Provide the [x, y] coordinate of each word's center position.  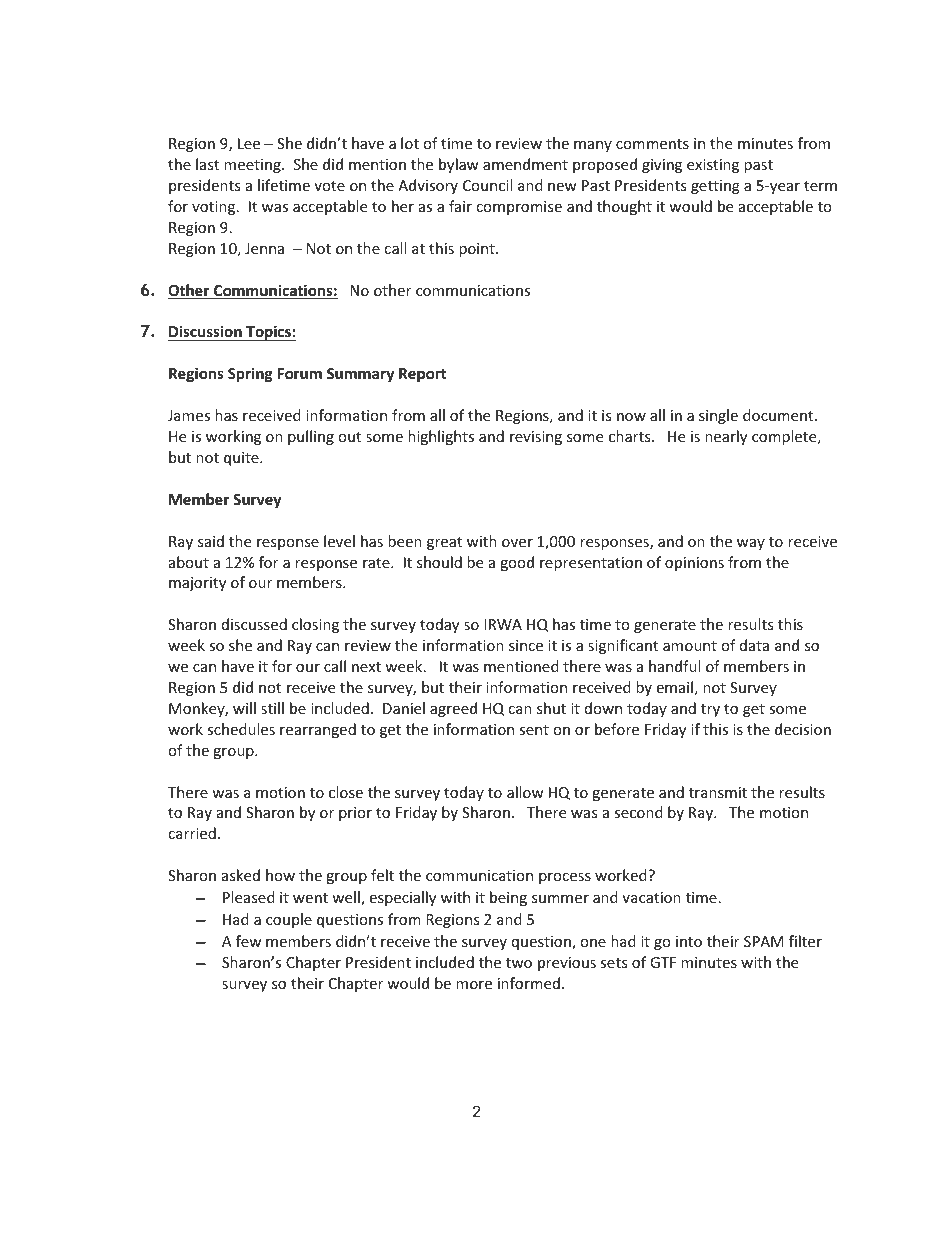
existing [713, 166]
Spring [250, 374]
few [248, 941]
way [751, 544]
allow [525, 792]
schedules [241, 729]
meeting [253, 166]
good [517, 563]
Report [423, 375]
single [718, 416]
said [211, 541]
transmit [718, 792]
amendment [525, 164]
